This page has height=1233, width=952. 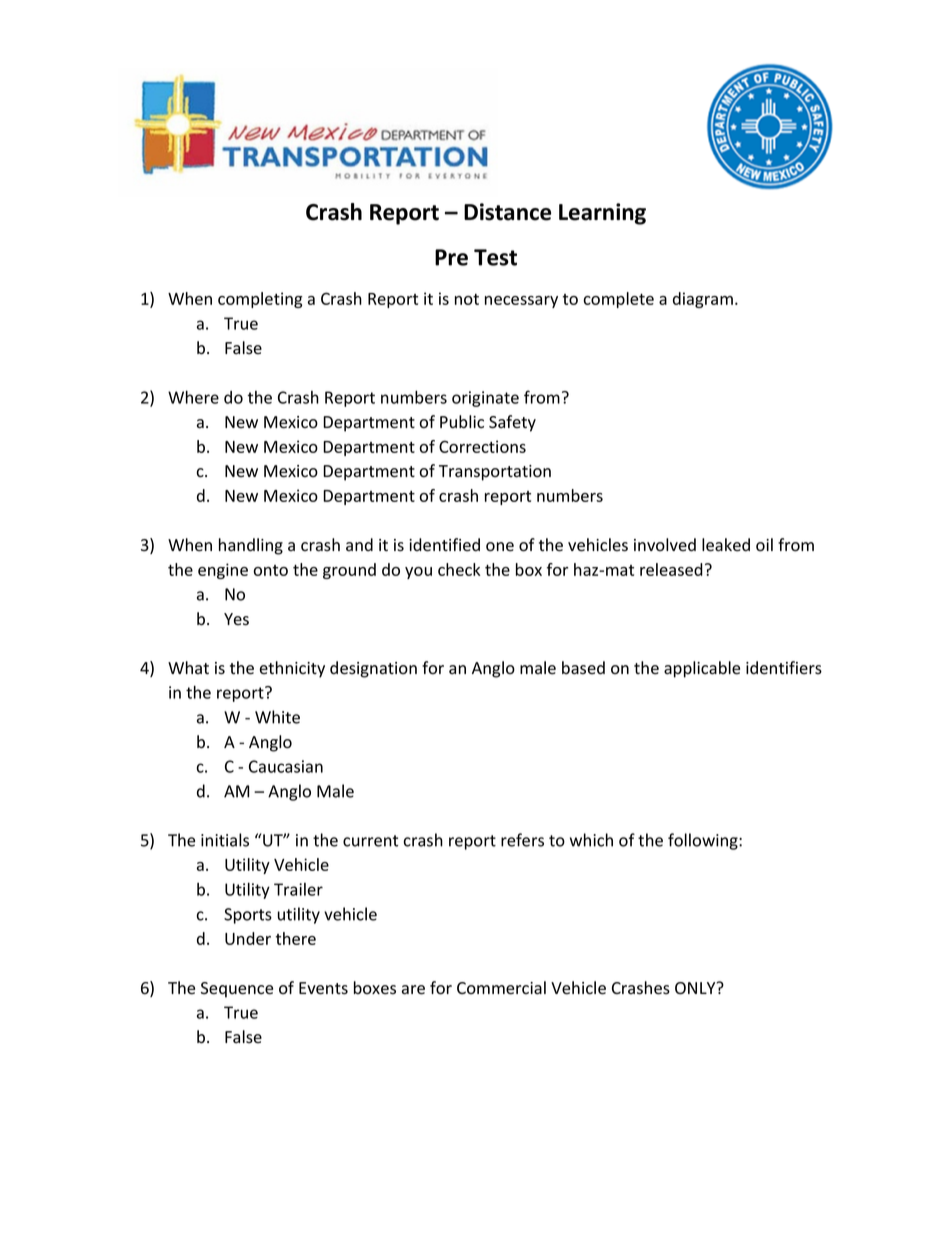 I want to click on White, so click(x=277, y=717).
